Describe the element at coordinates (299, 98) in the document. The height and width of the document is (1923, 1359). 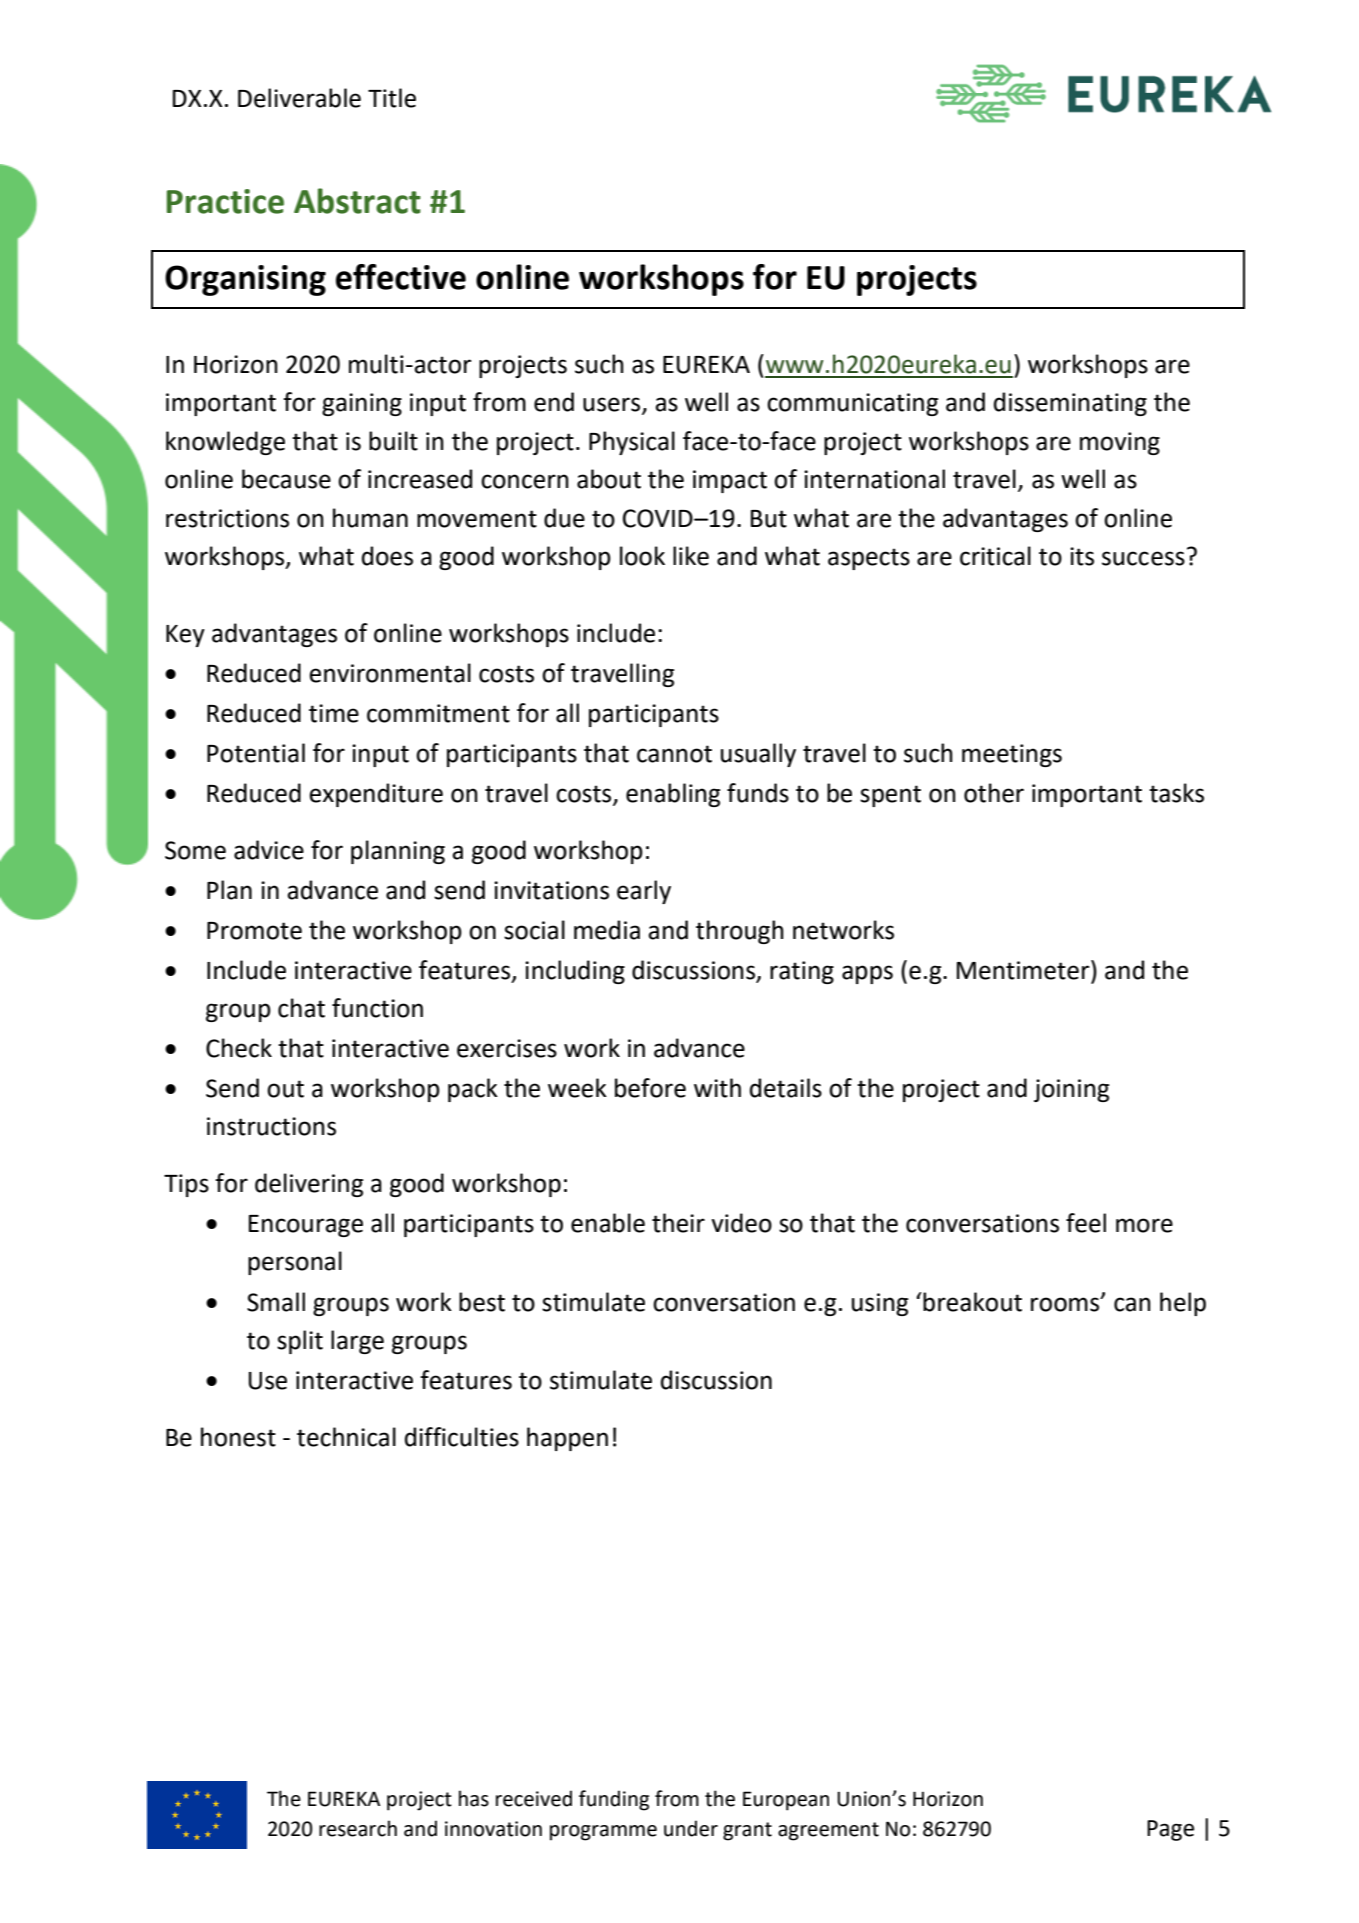
I see `Deliverable` at that location.
